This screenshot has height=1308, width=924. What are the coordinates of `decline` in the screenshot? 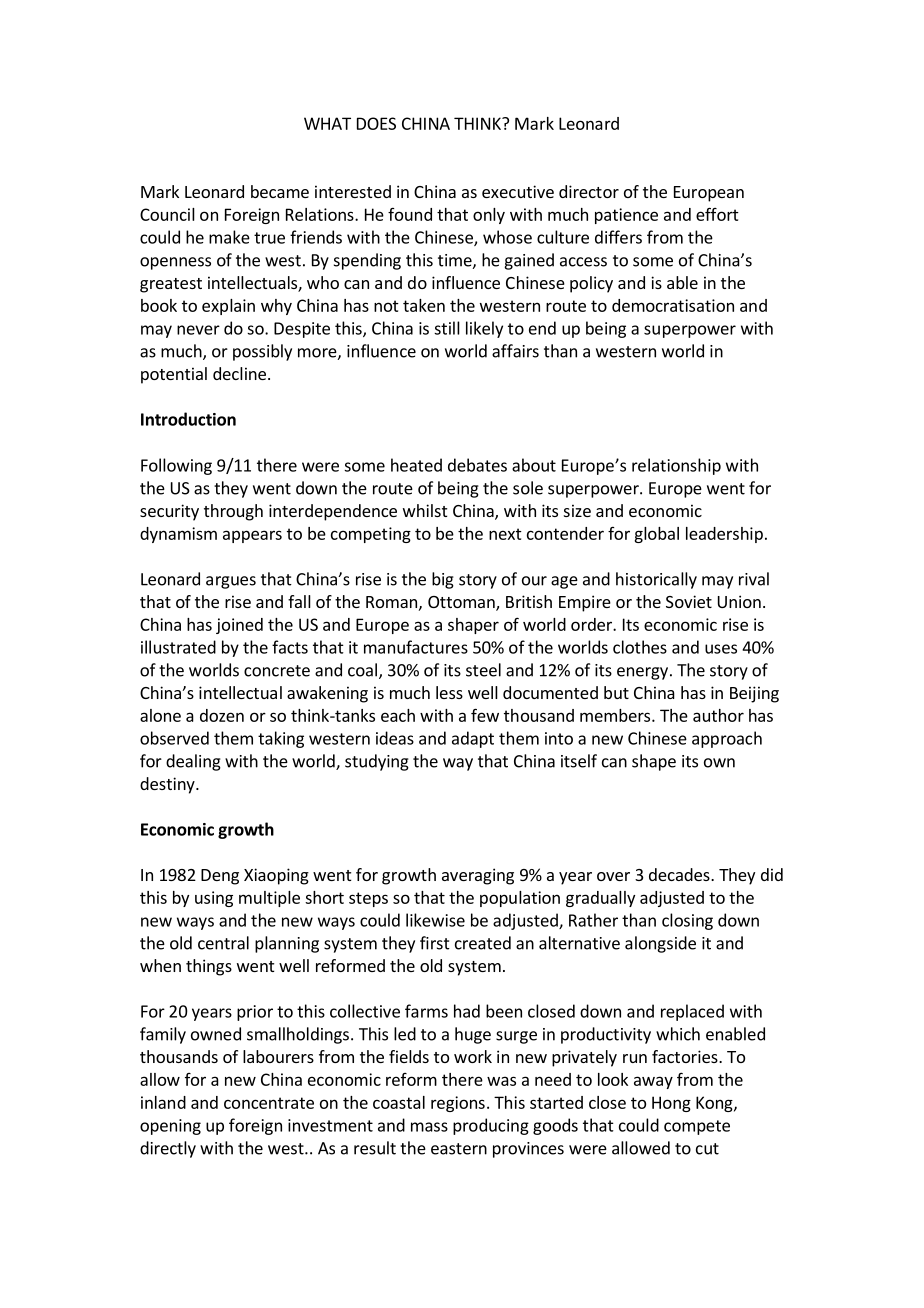 It's located at (239, 373).
